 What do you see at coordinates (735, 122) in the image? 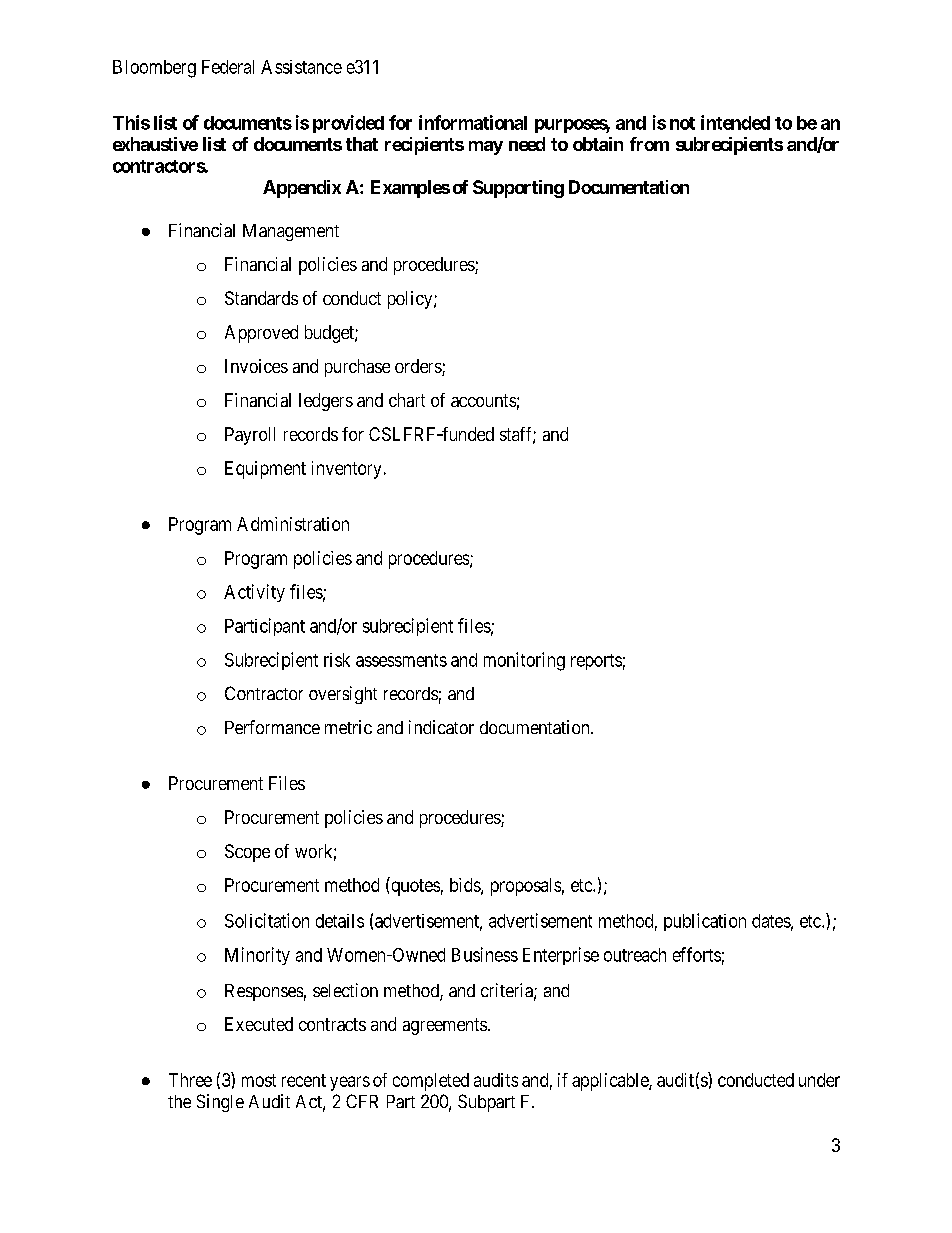
I see `intended` at bounding box center [735, 122].
